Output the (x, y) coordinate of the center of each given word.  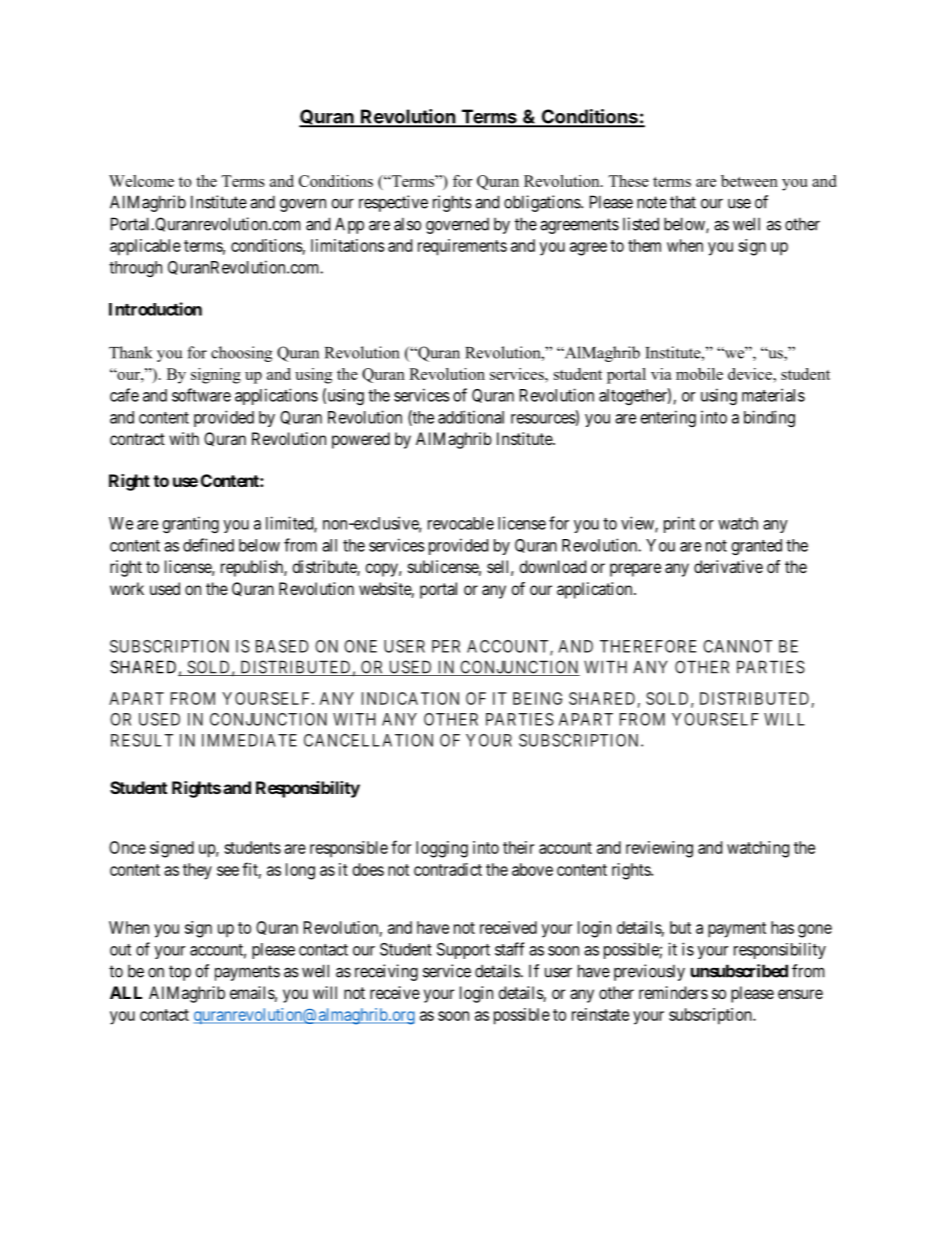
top (180, 973)
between (749, 181)
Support (463, 951)
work (127, 588)
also (407, 224)
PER (446, 646)
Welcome (141, 181)
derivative (728, 566)
